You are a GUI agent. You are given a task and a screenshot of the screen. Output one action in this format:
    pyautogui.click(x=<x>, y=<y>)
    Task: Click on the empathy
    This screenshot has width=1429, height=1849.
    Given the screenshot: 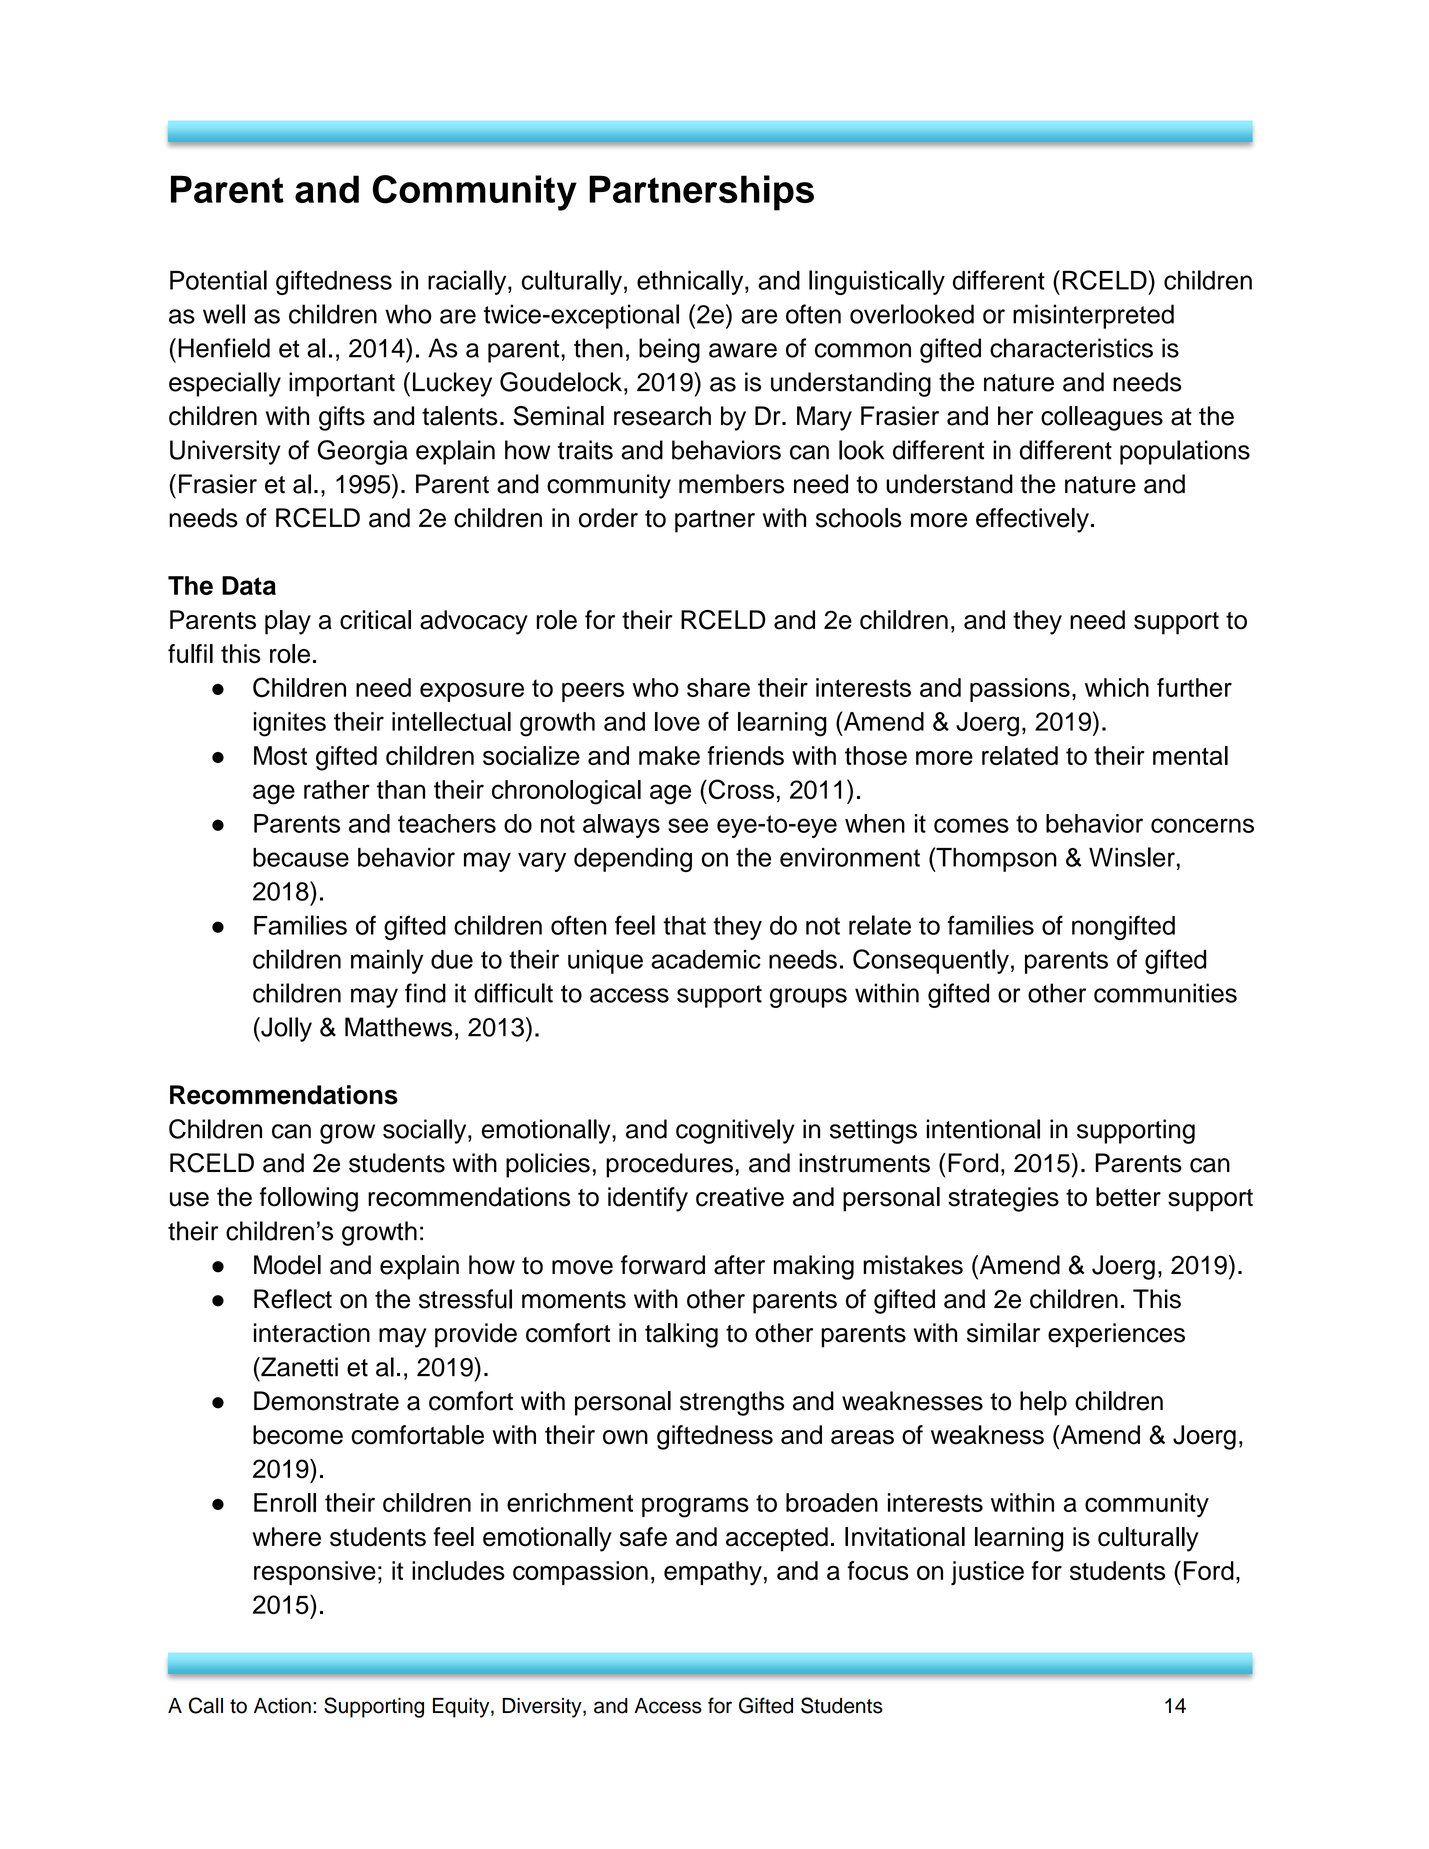 What is the action you would take?
    pyautogui.click(x=713, y=1573)
